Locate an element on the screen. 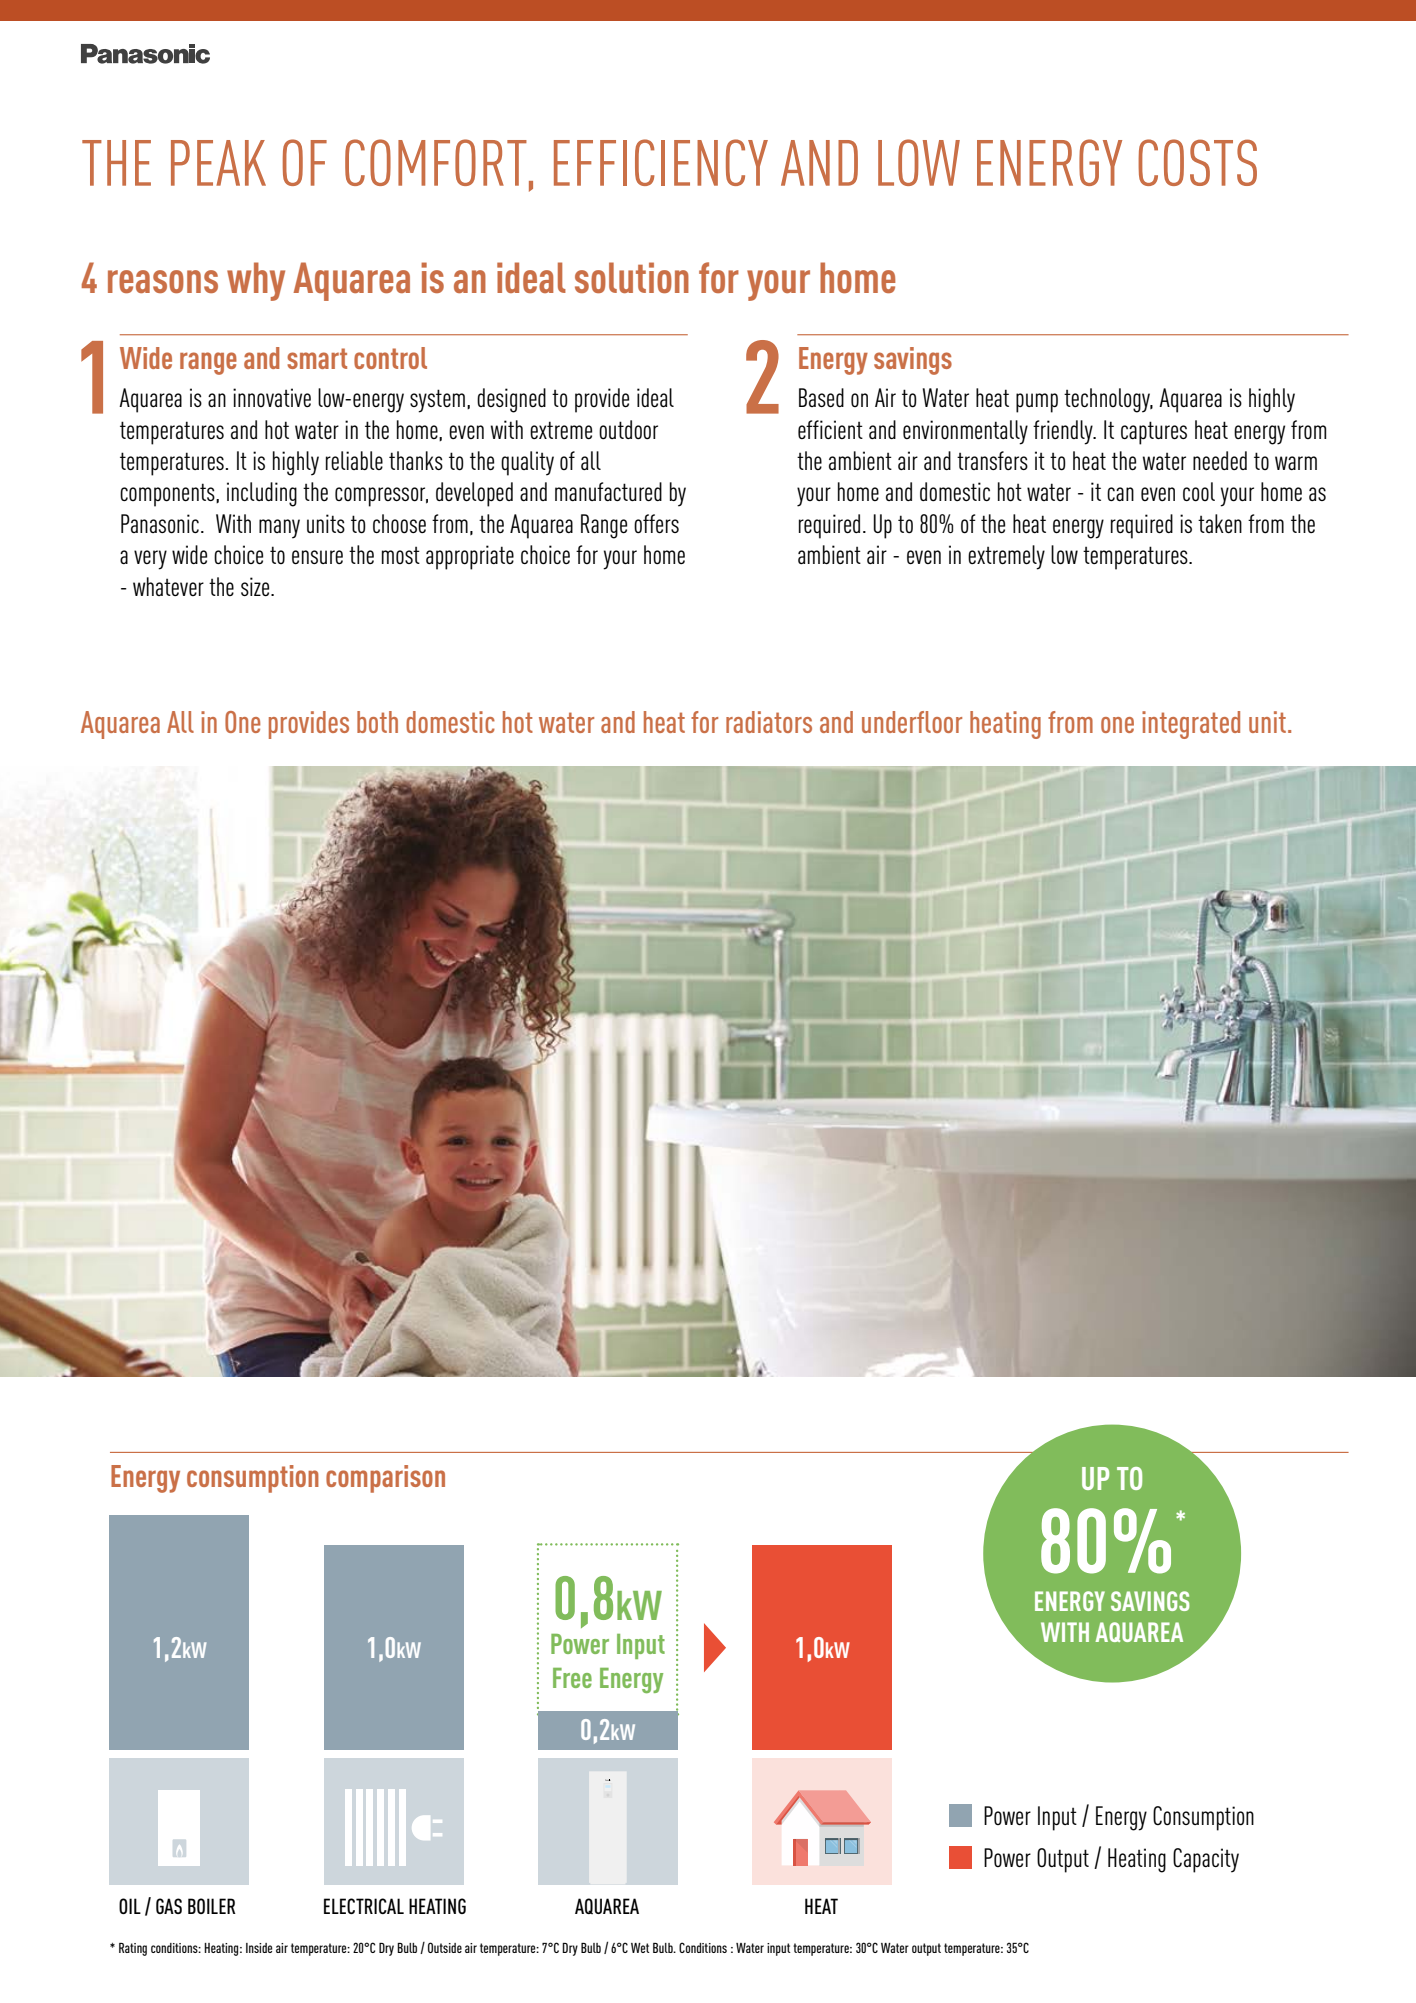  underfloor is located at coordinates (912, 722).
